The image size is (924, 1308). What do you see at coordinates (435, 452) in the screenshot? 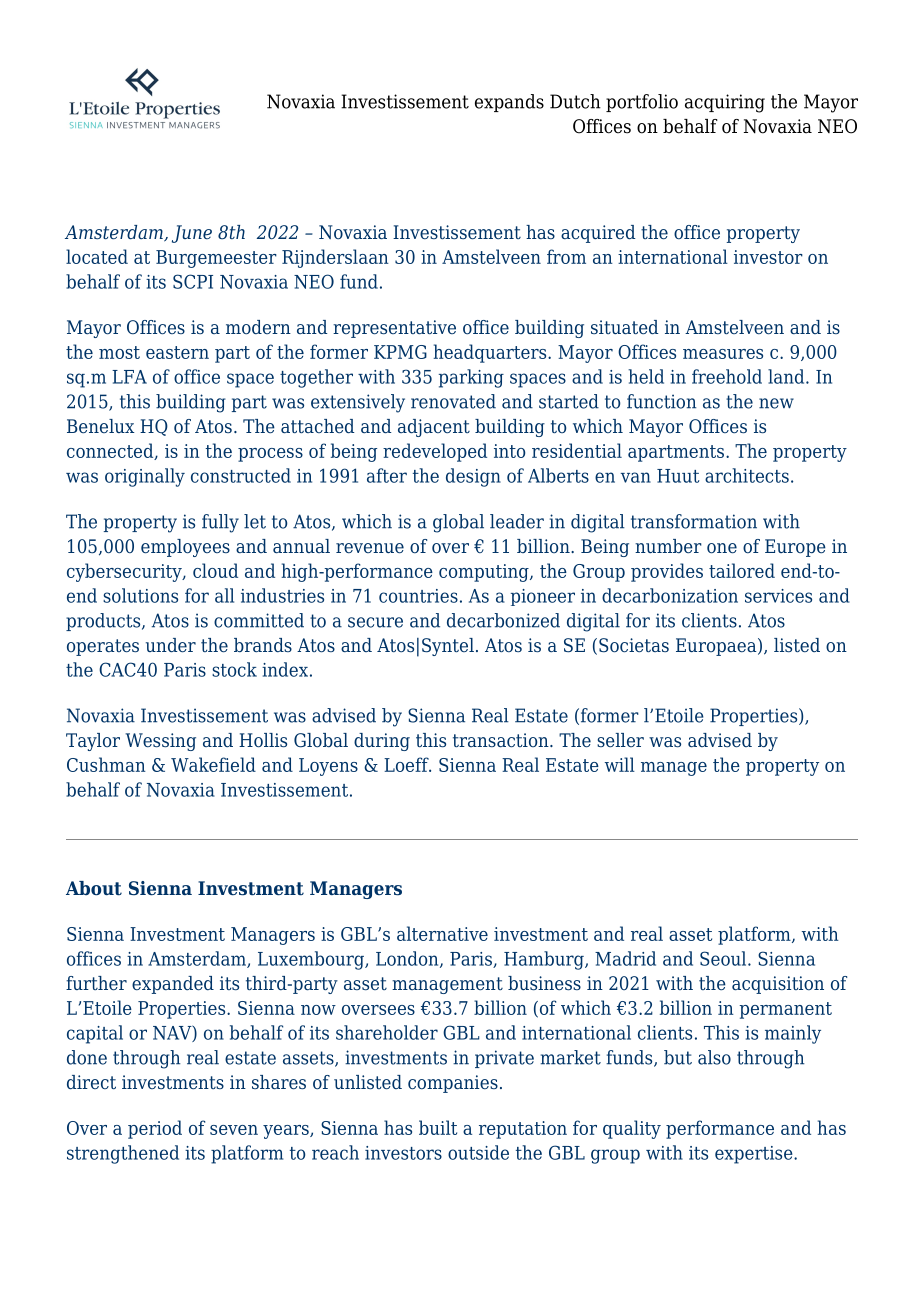
I see `redeveloped` at bounding box center [435, 452].
